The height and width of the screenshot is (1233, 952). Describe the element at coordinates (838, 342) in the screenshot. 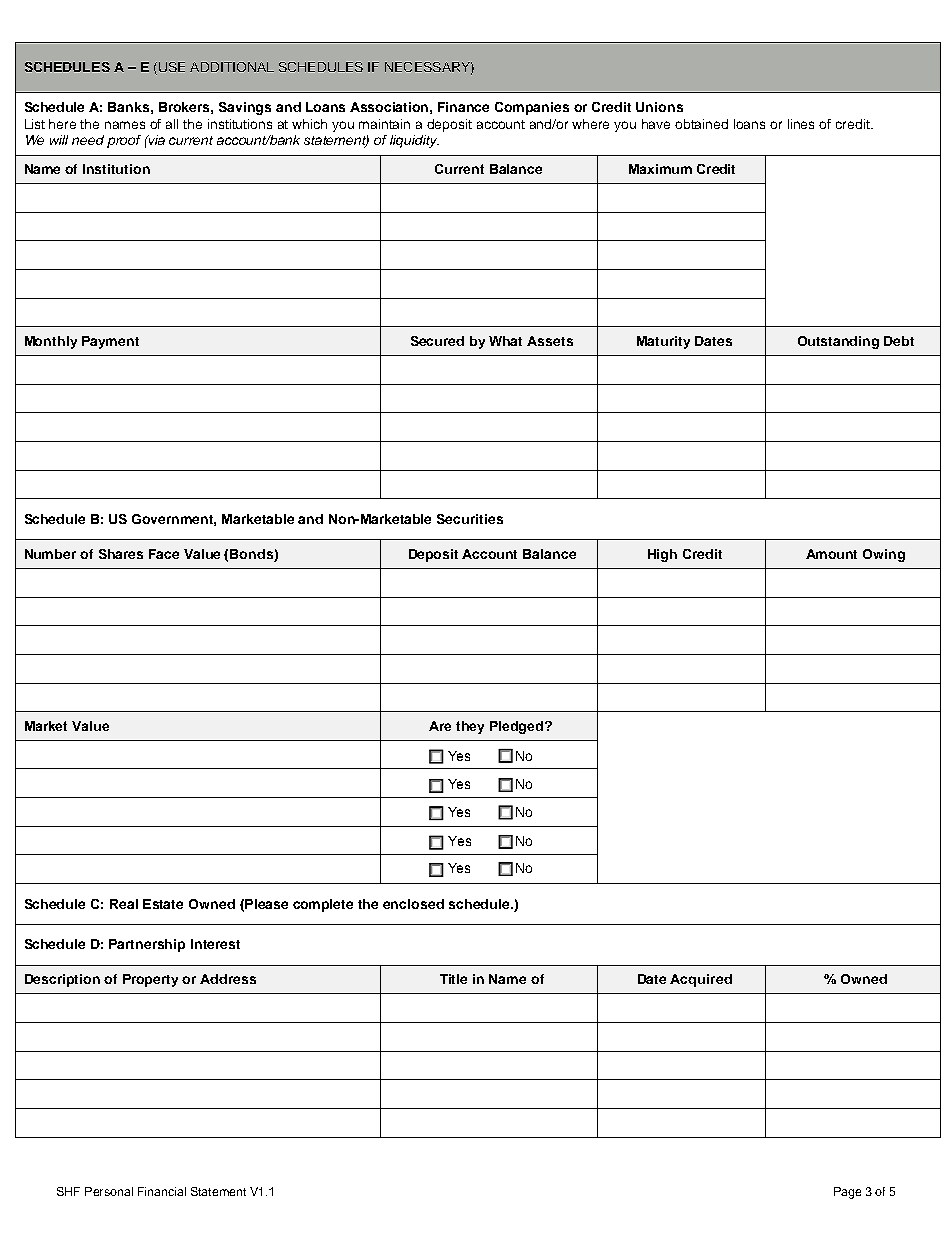

I see `Outstanding` at that location.
